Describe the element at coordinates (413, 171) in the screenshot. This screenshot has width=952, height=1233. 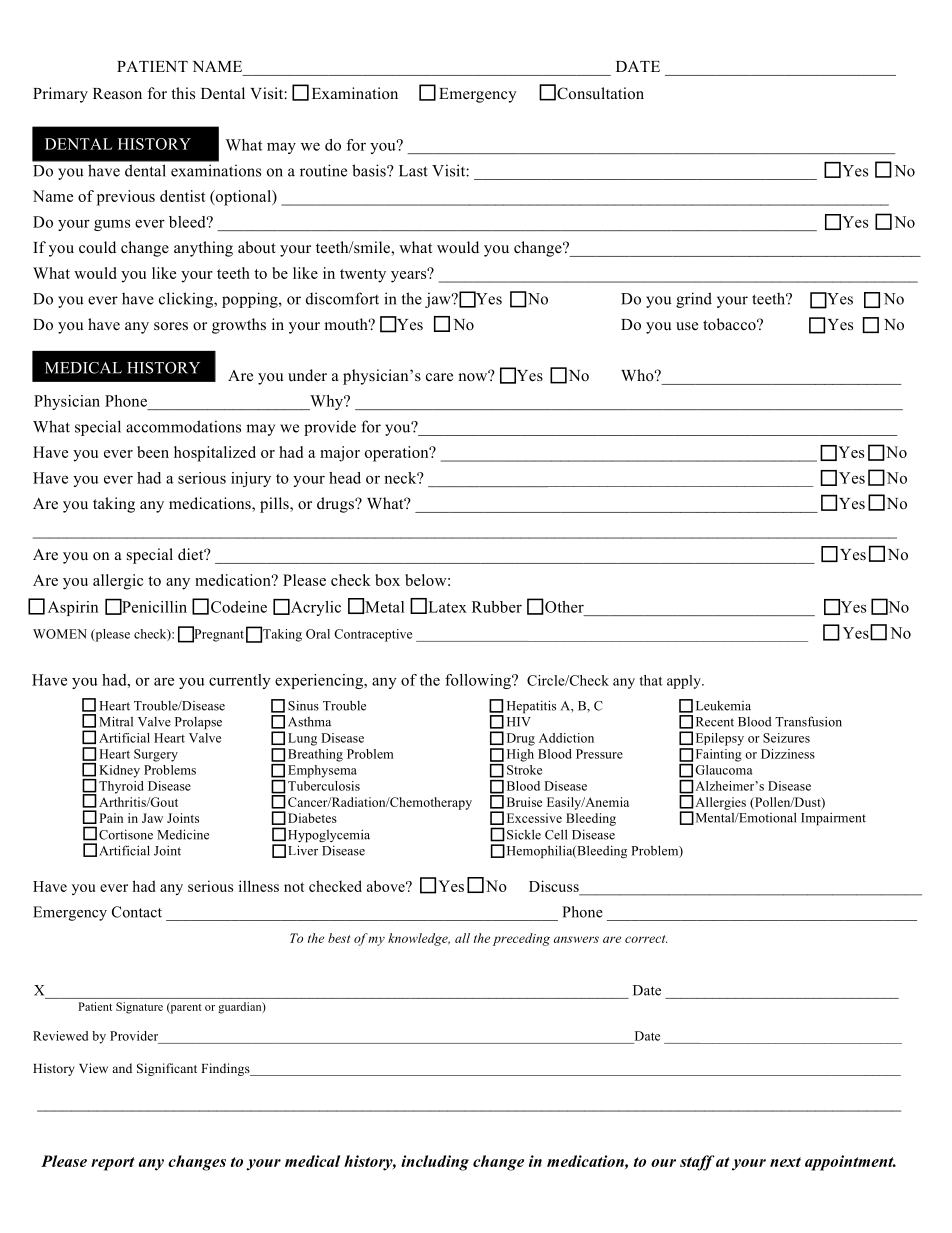
I see `Last` at that location.
